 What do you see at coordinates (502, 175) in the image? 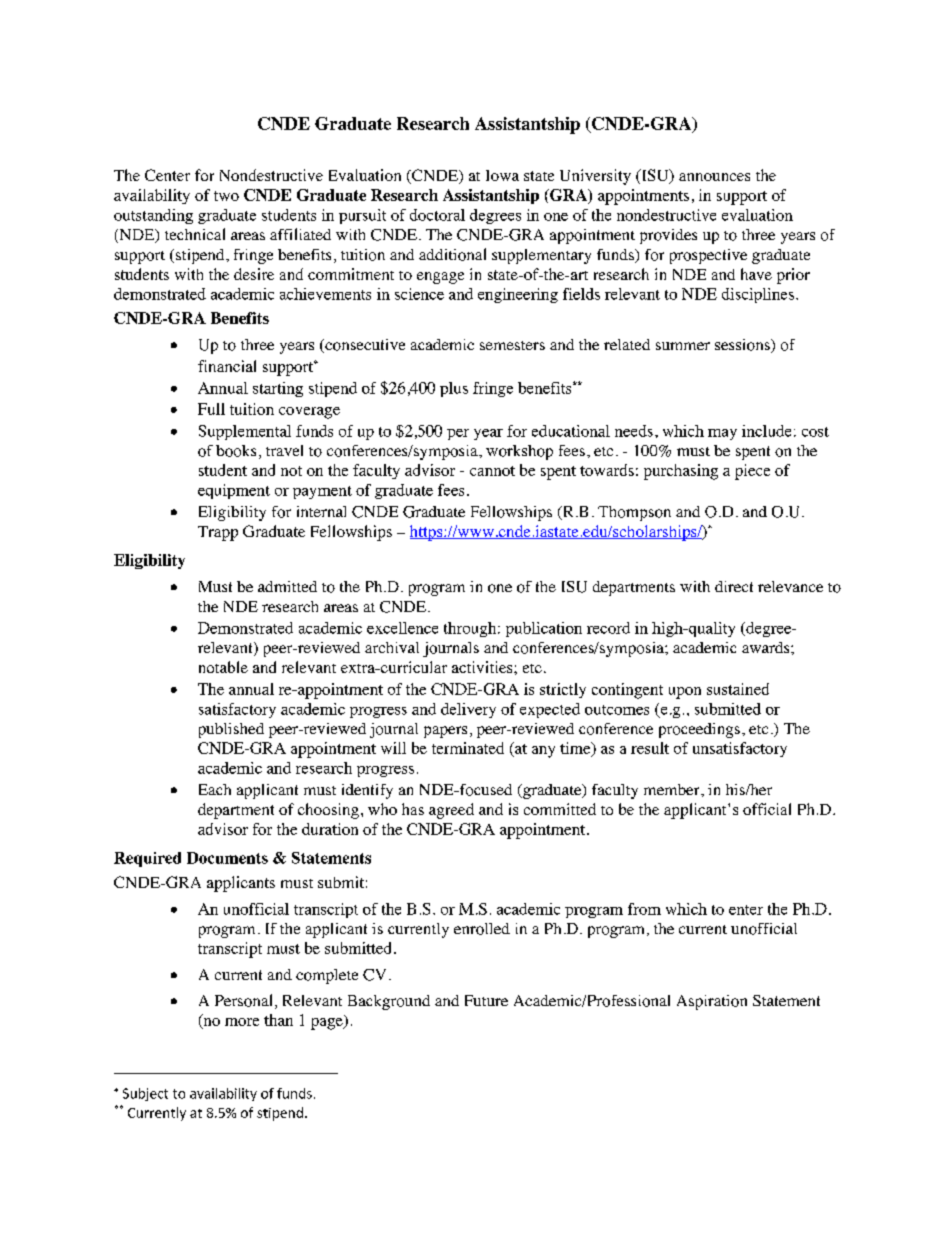
I see `Iowa` at bounding box center [502, 175].
